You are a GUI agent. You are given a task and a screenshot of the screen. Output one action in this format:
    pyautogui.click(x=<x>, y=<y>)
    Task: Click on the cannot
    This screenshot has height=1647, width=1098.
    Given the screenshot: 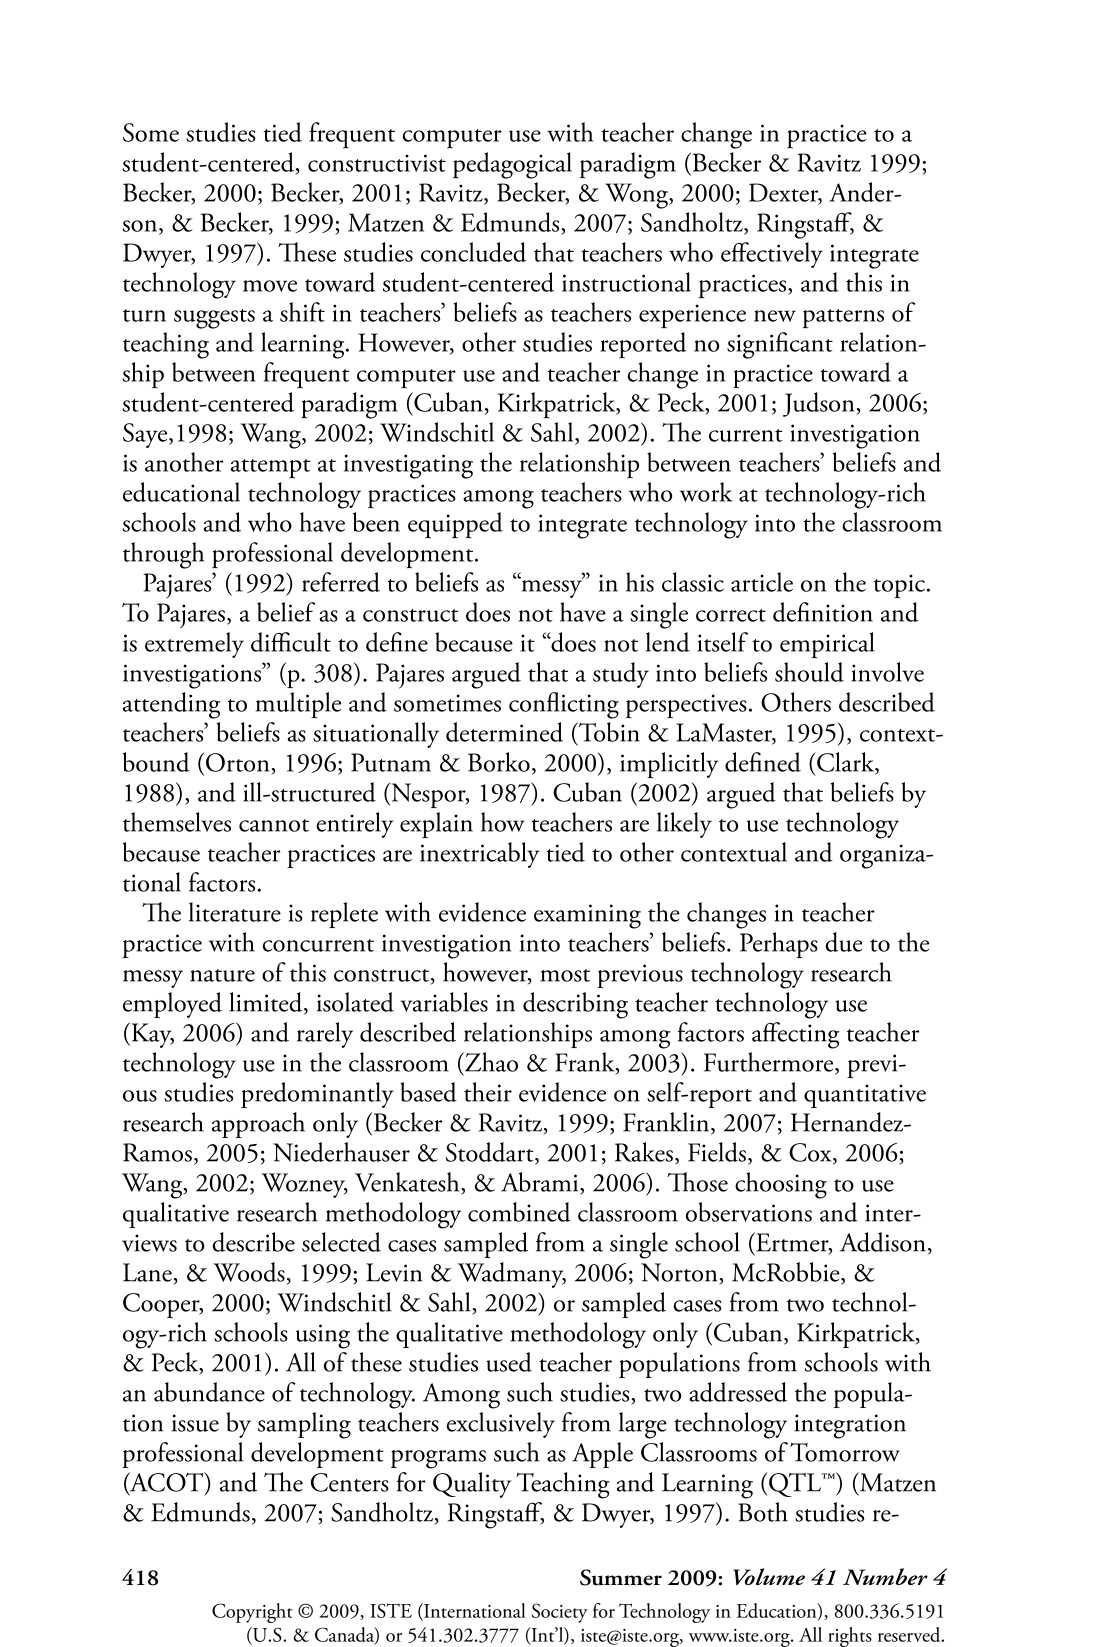 What is the action you would take?
    pyautogui.click(x=274, y=825)
